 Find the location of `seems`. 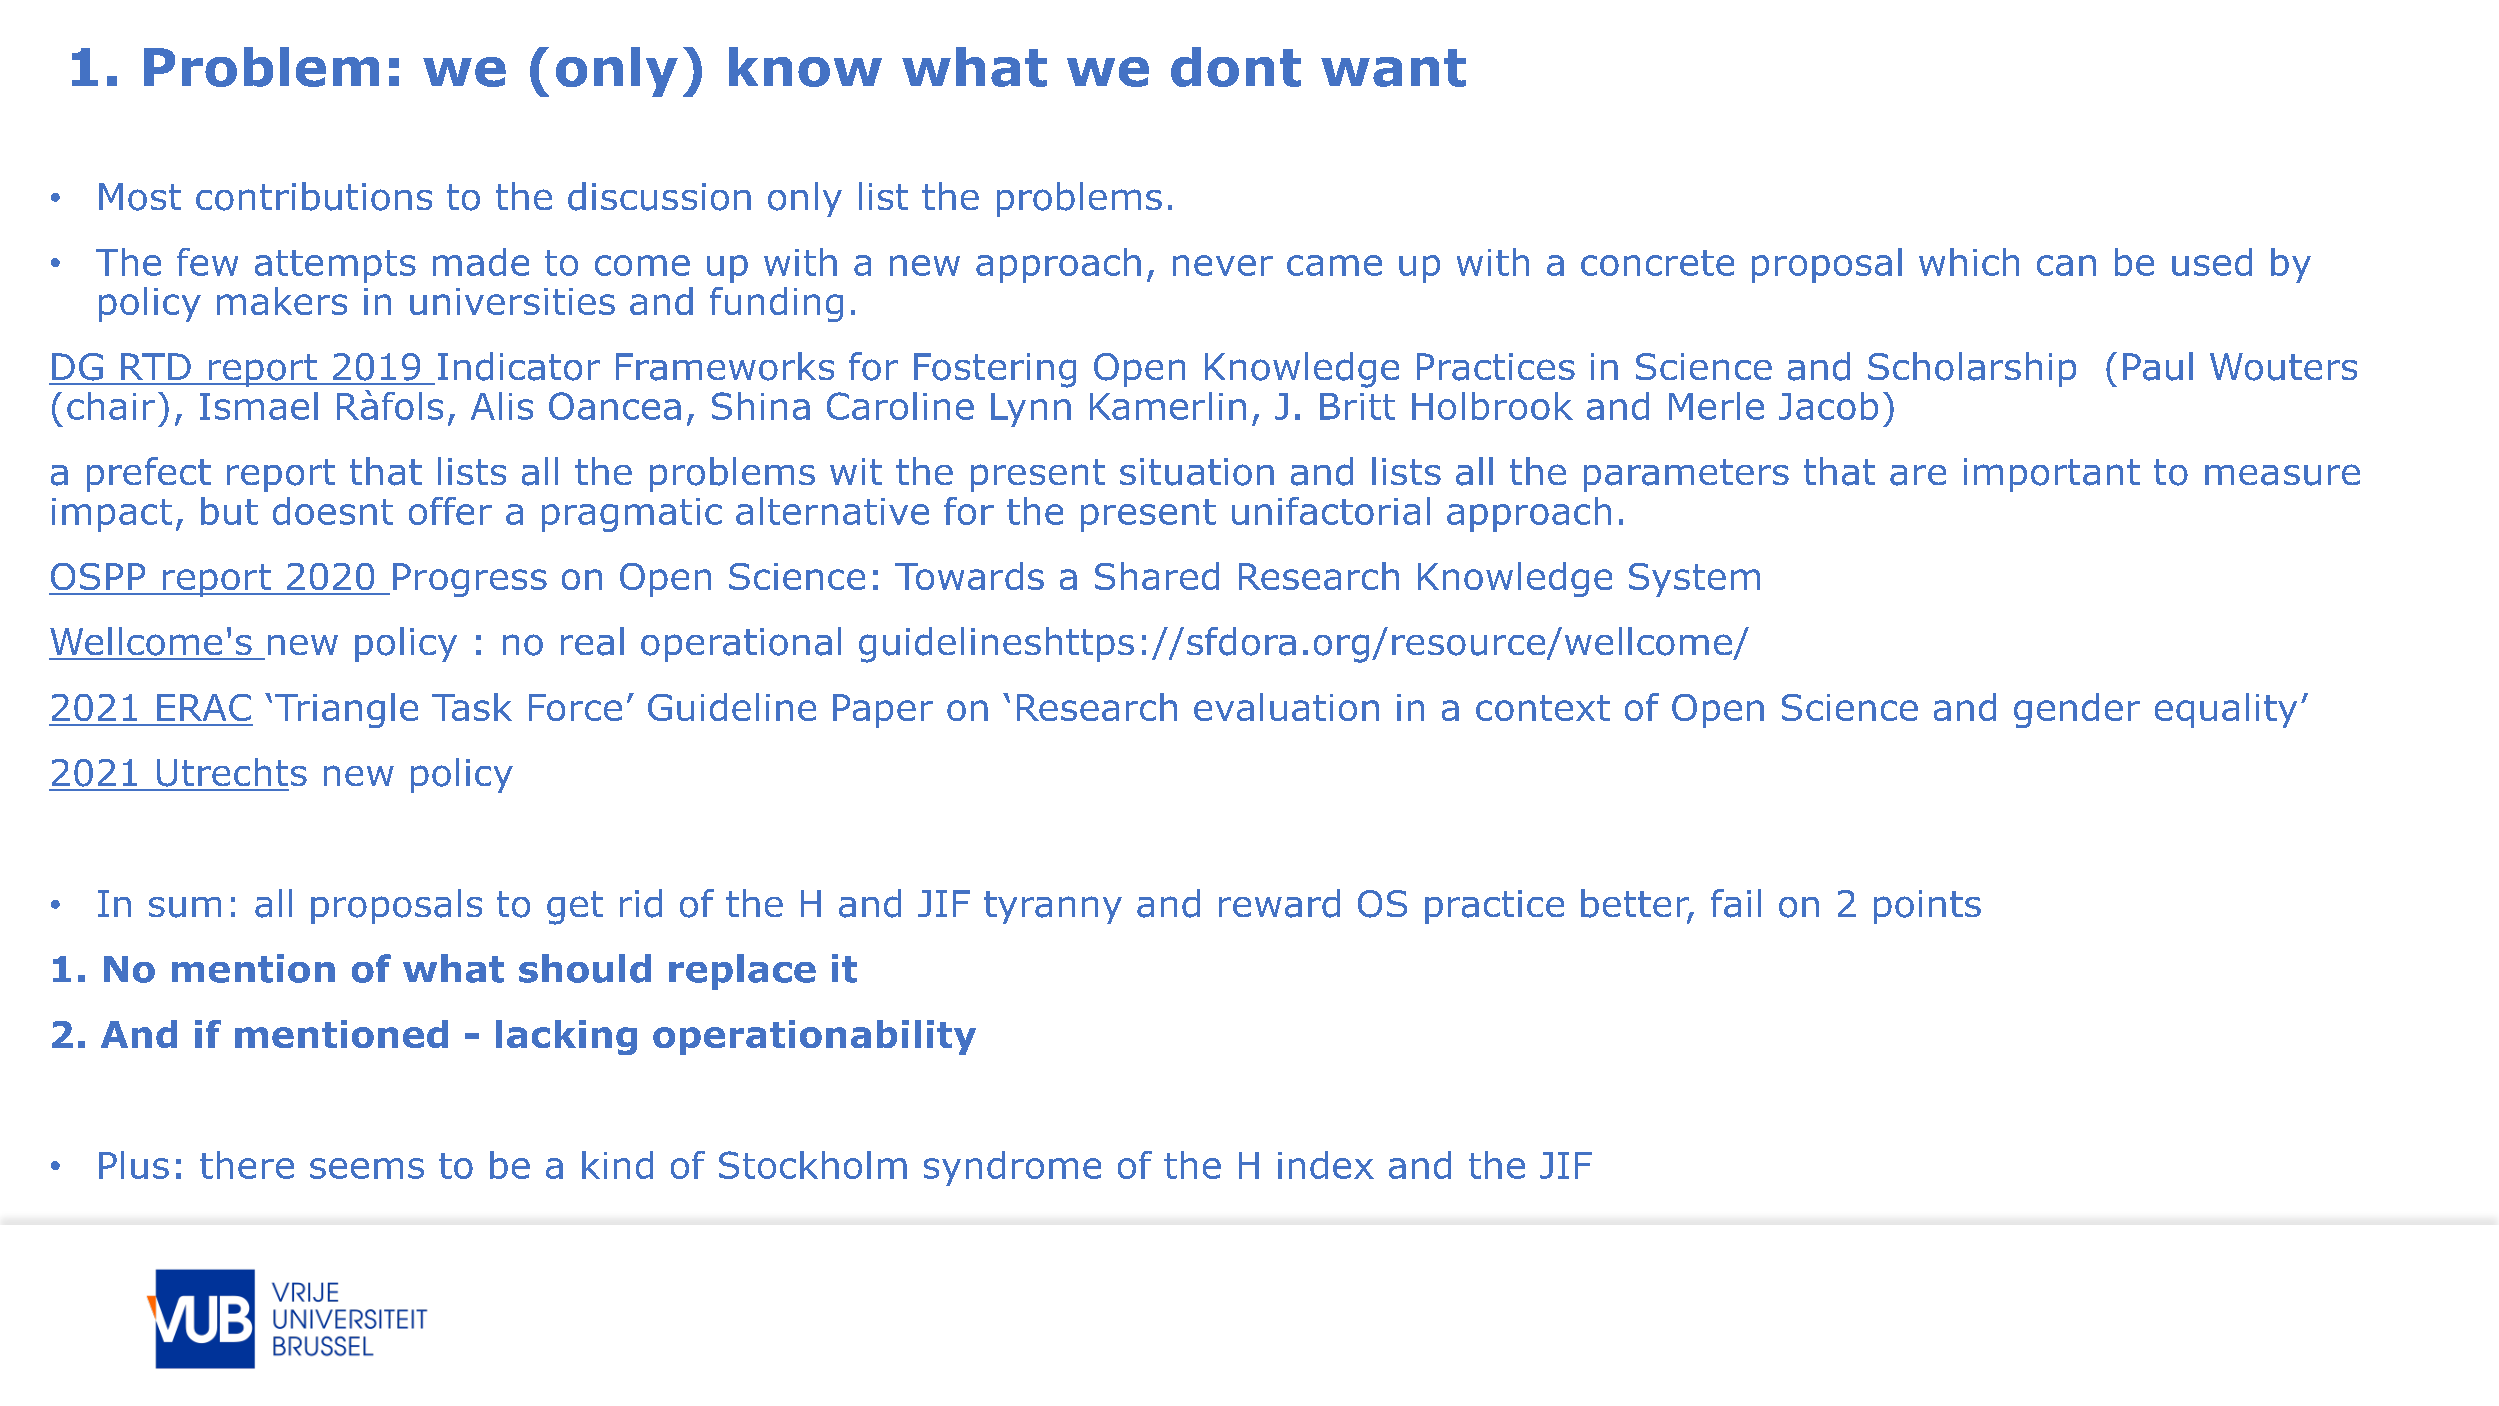

seems is located at coordinates (367, 1168).
